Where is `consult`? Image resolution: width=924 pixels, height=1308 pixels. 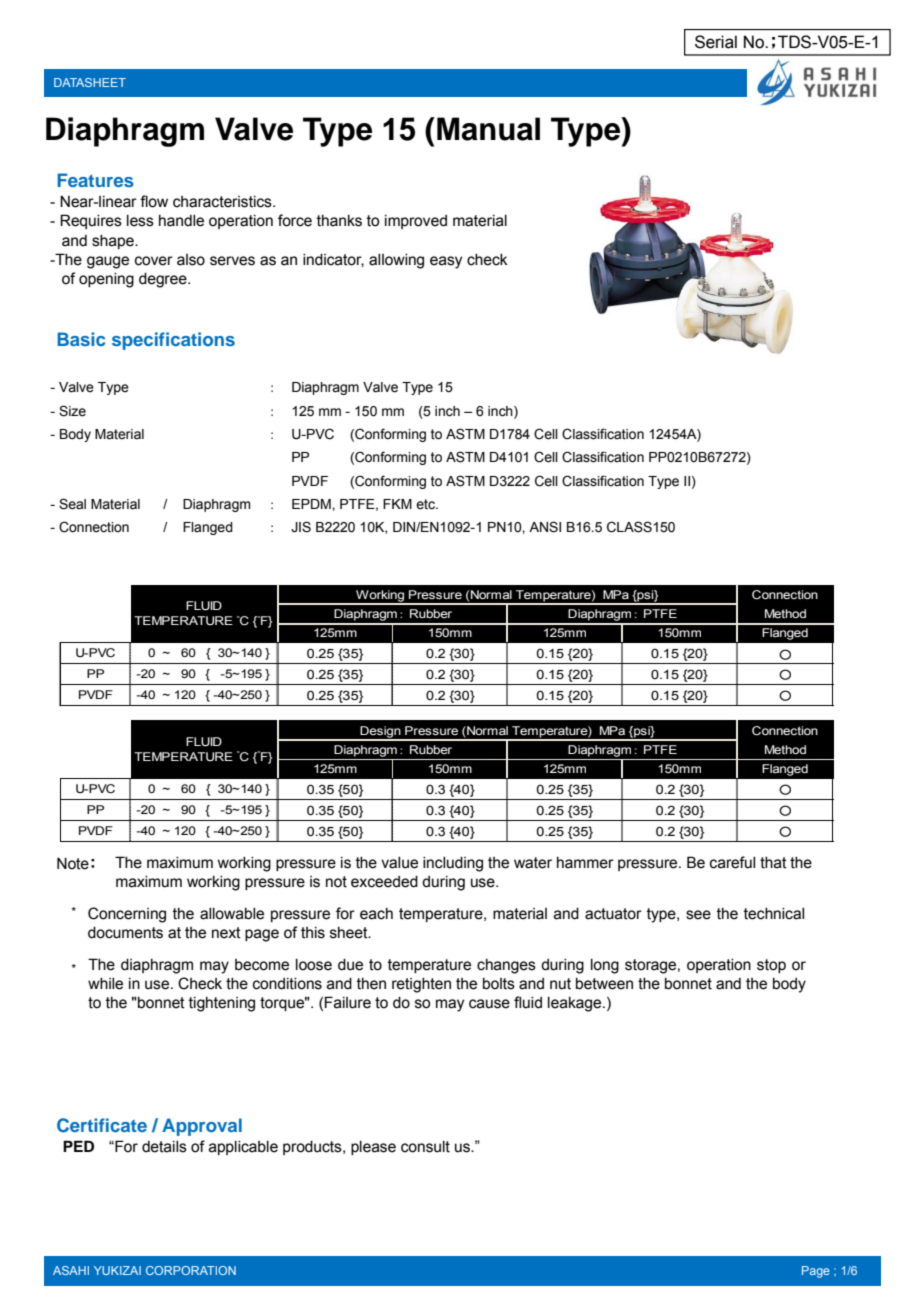
consult is located at coordinates (425, 1147).
